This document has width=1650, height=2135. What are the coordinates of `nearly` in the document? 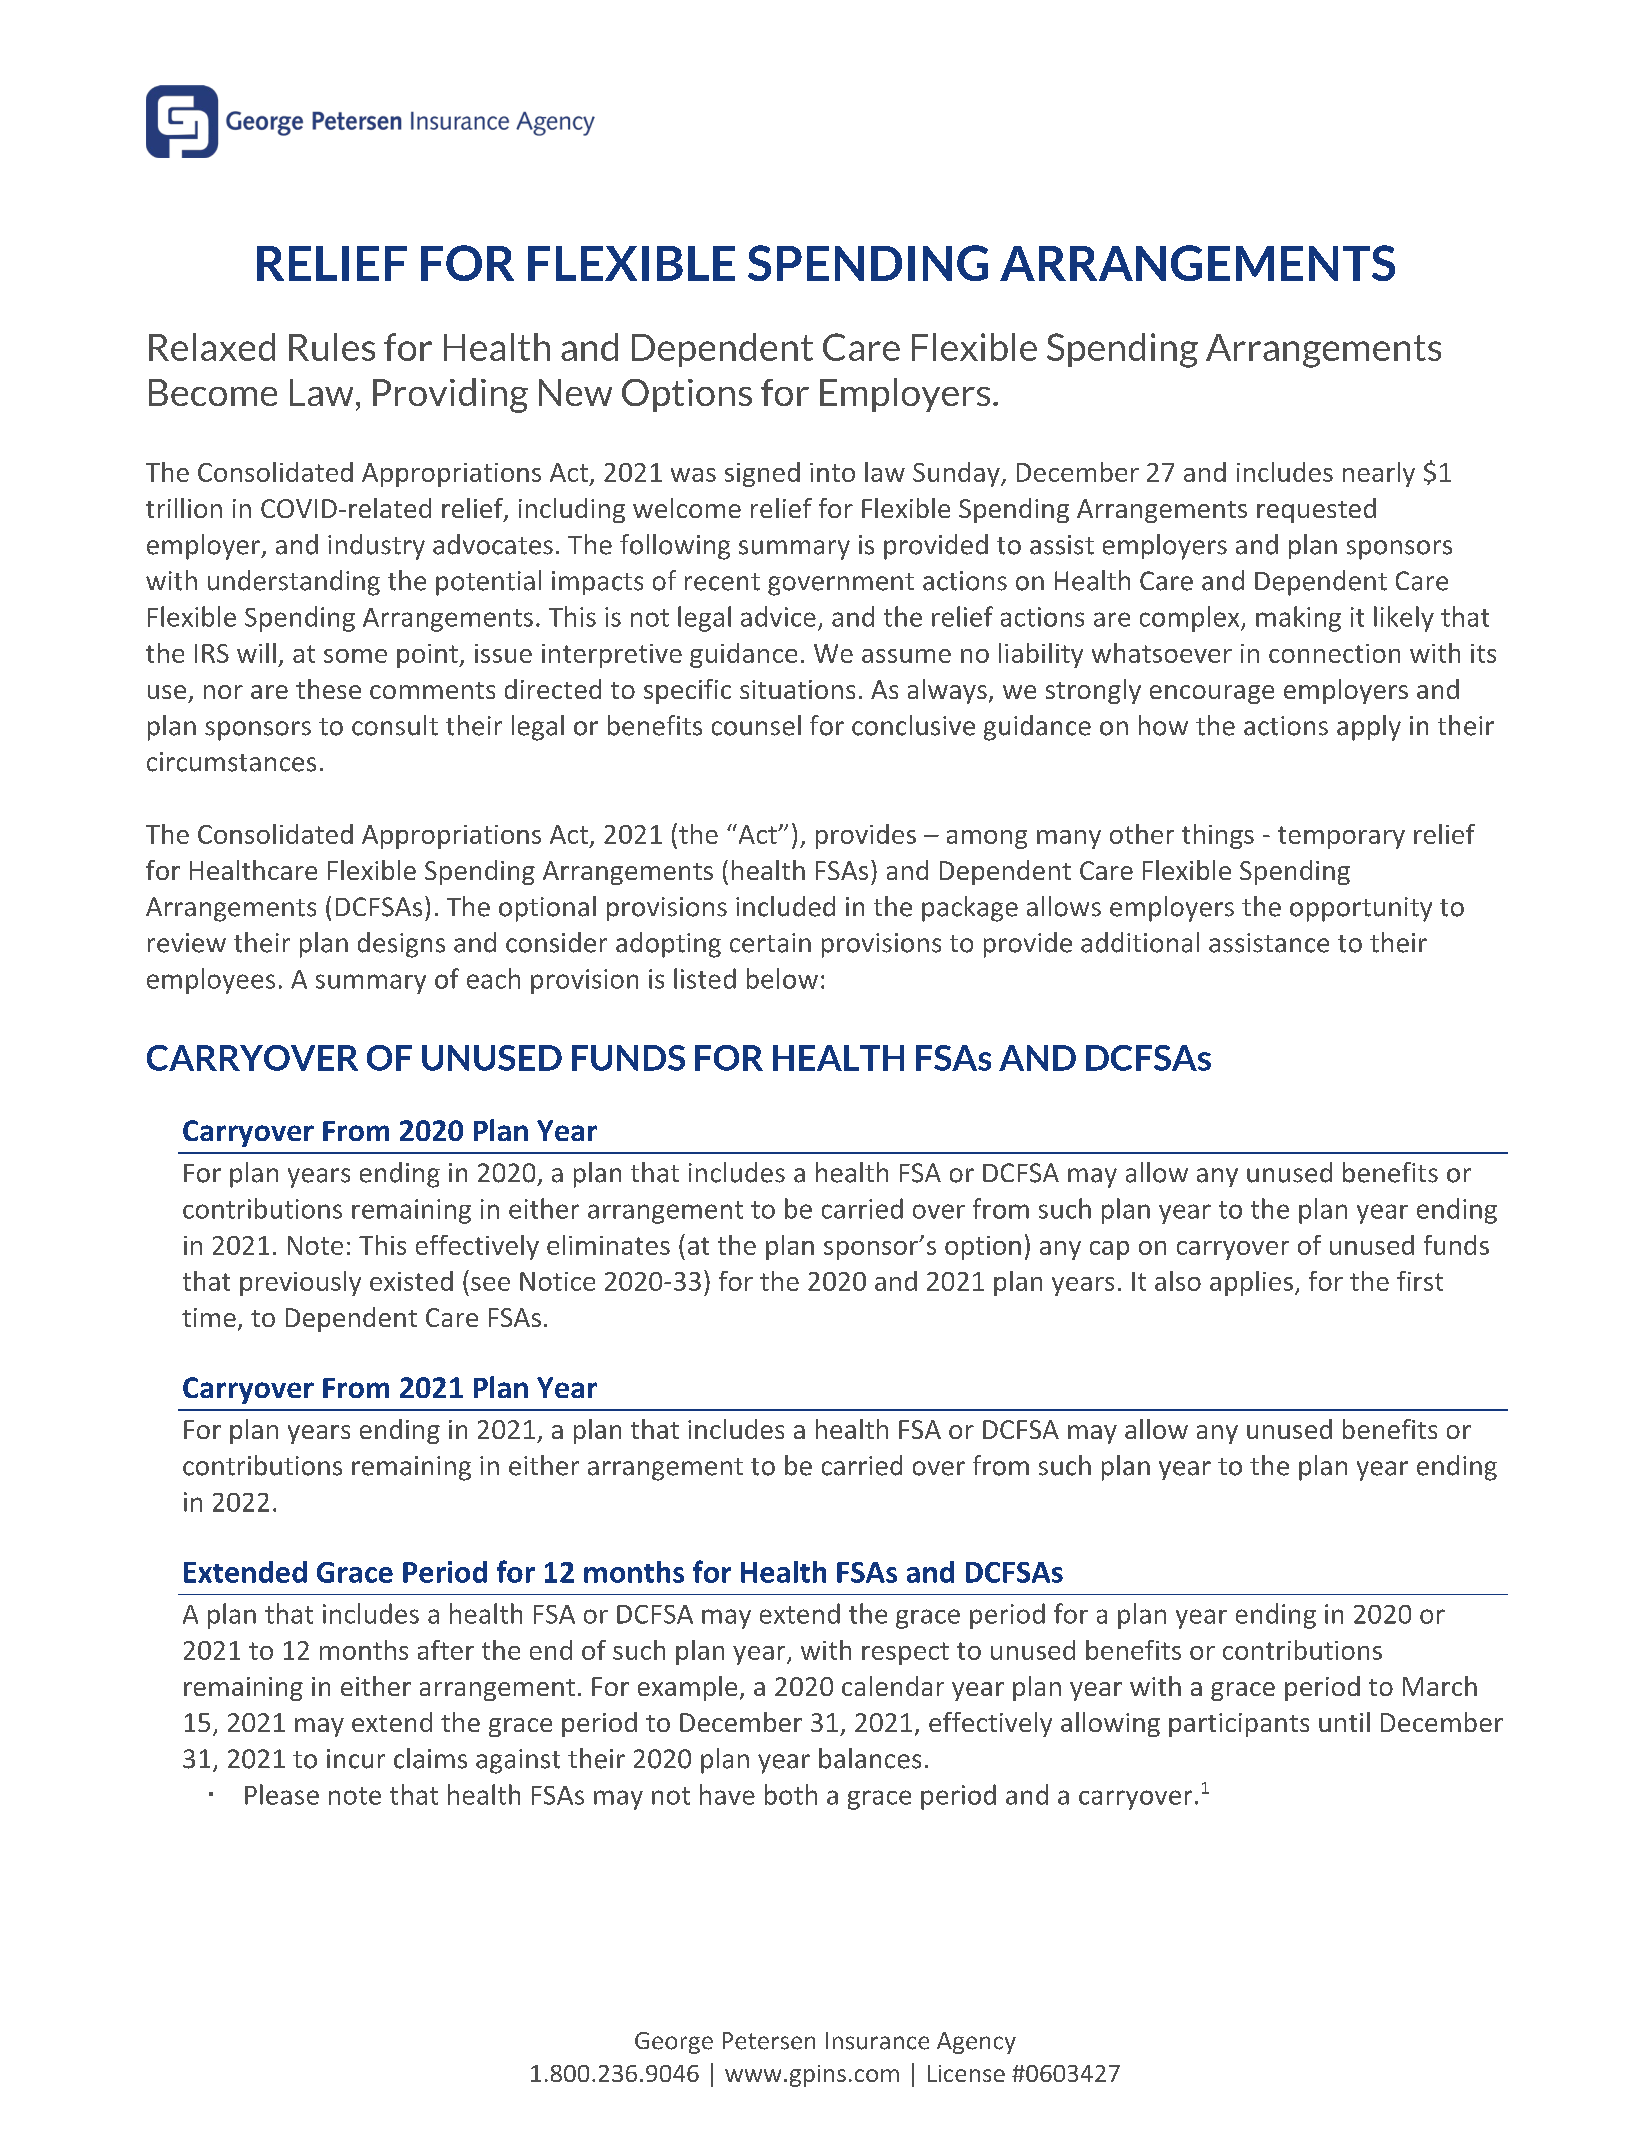 It's located at (1379, 474).
